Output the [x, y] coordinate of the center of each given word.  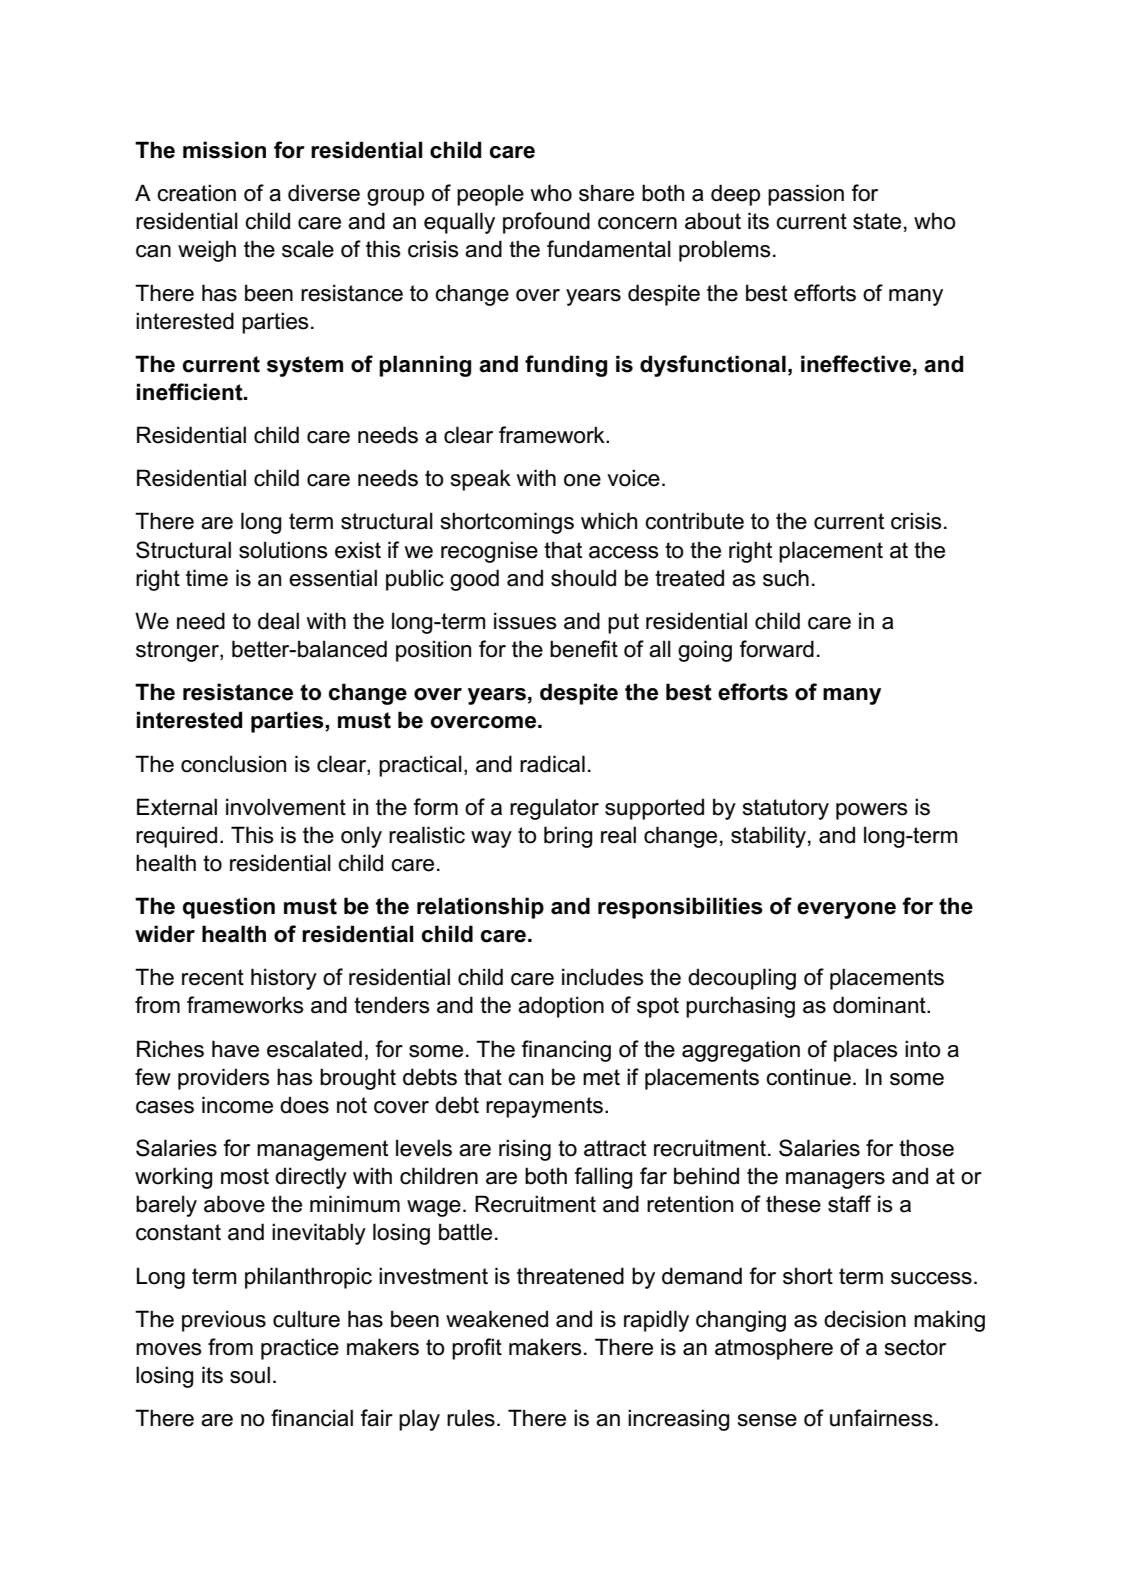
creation [196, 193]
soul [250, 1375]
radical [552, 764]
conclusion [233, 764]
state [877, 221]
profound [546, 223]
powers [872, 811]
